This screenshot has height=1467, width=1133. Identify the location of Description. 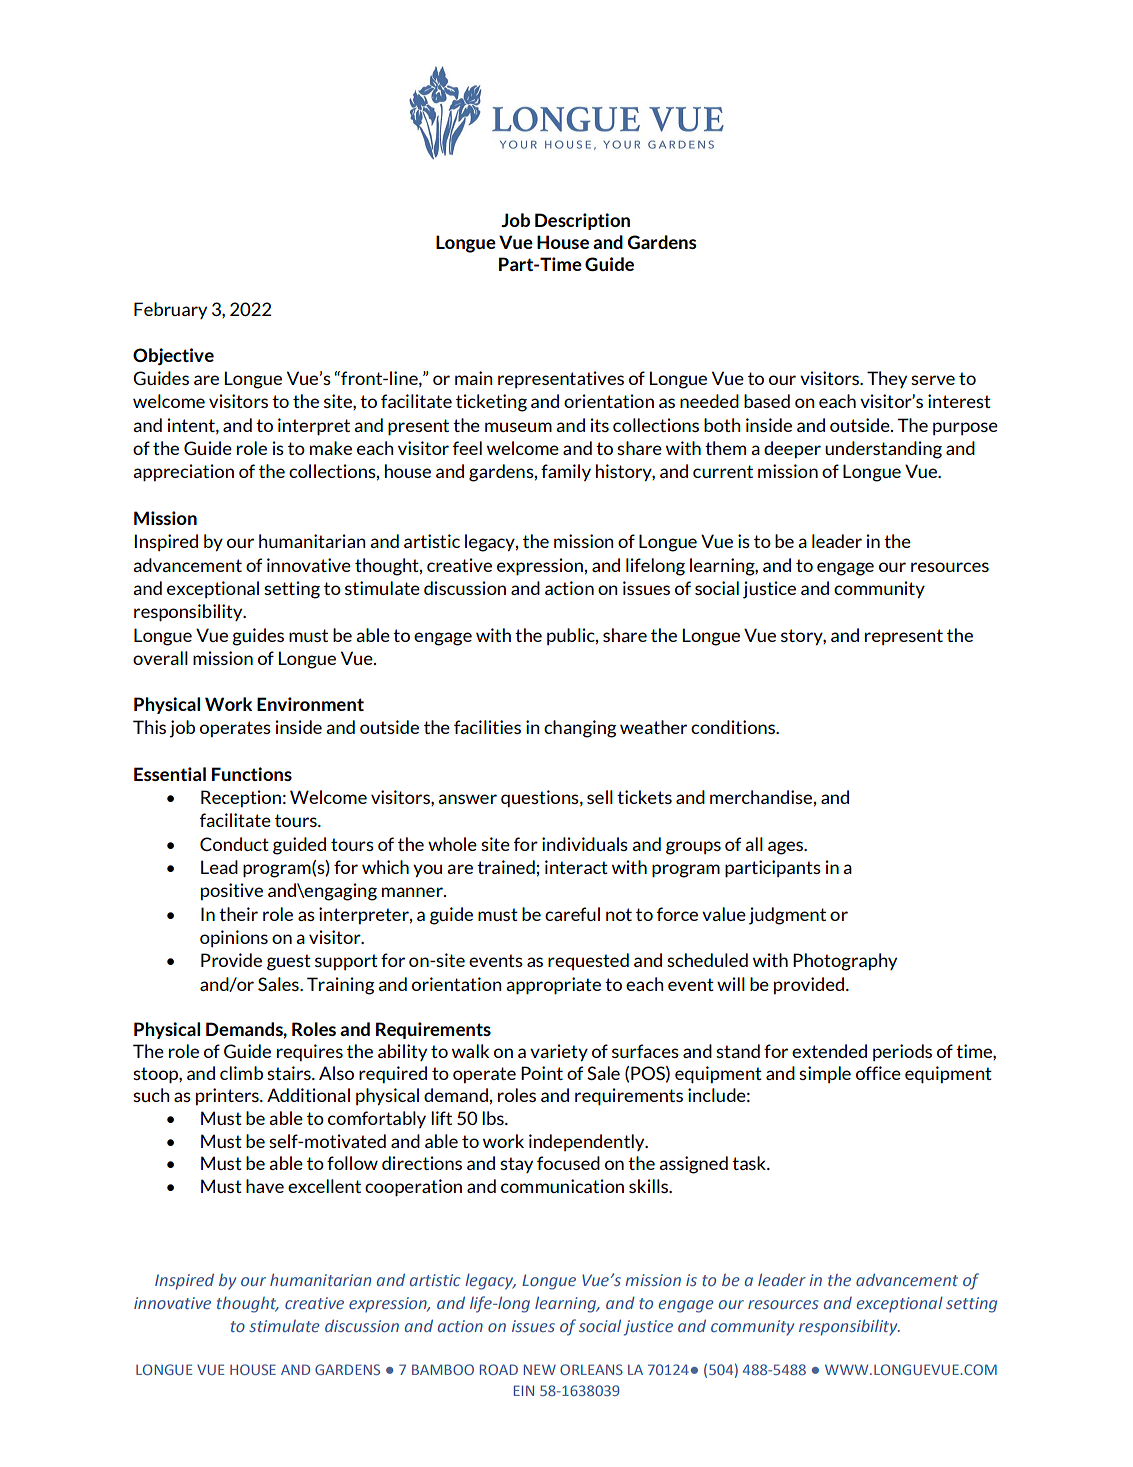
(582, 221).
